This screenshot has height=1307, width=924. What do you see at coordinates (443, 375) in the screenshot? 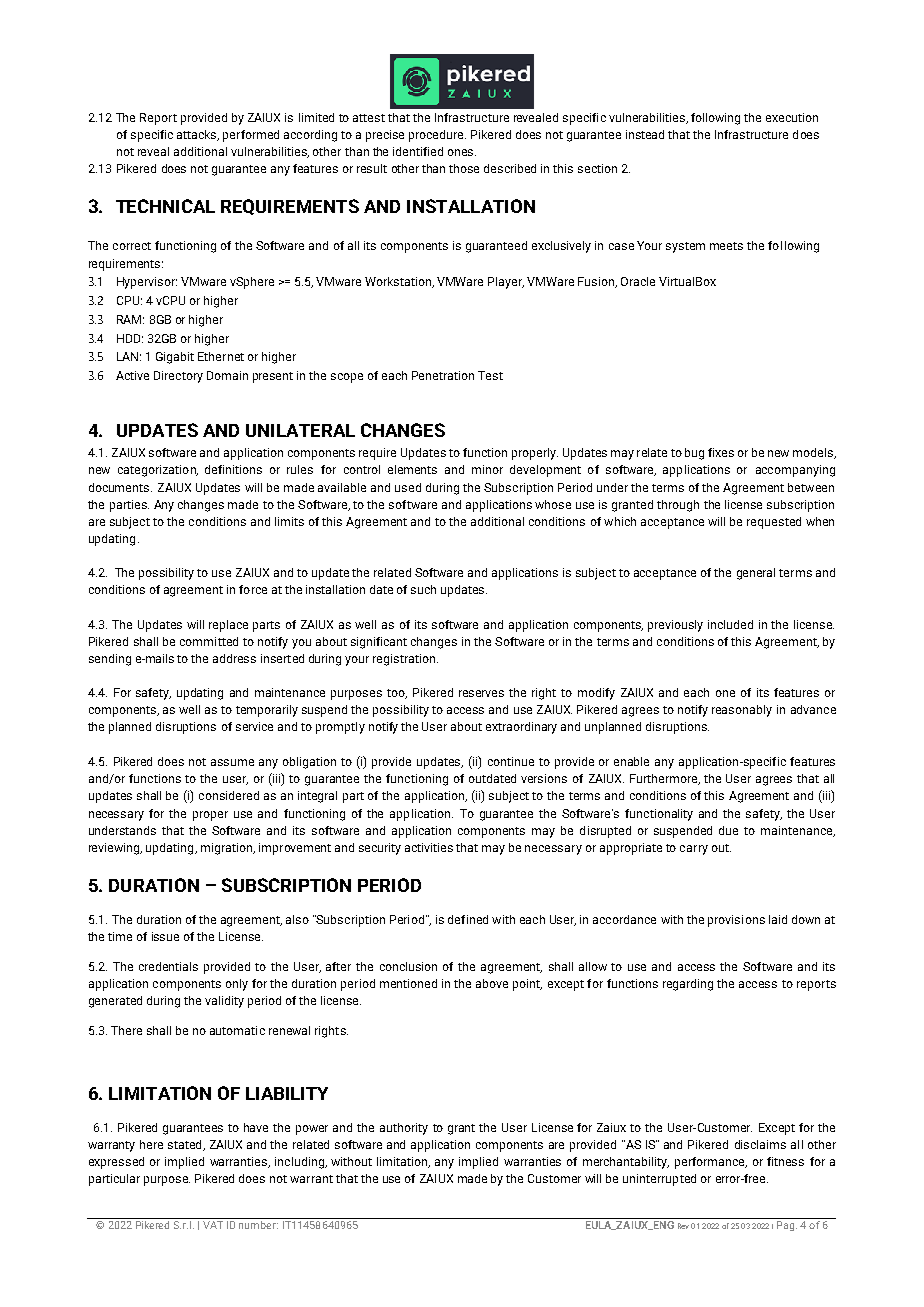
I see `Penetration` at bounding box center [443, 375].
